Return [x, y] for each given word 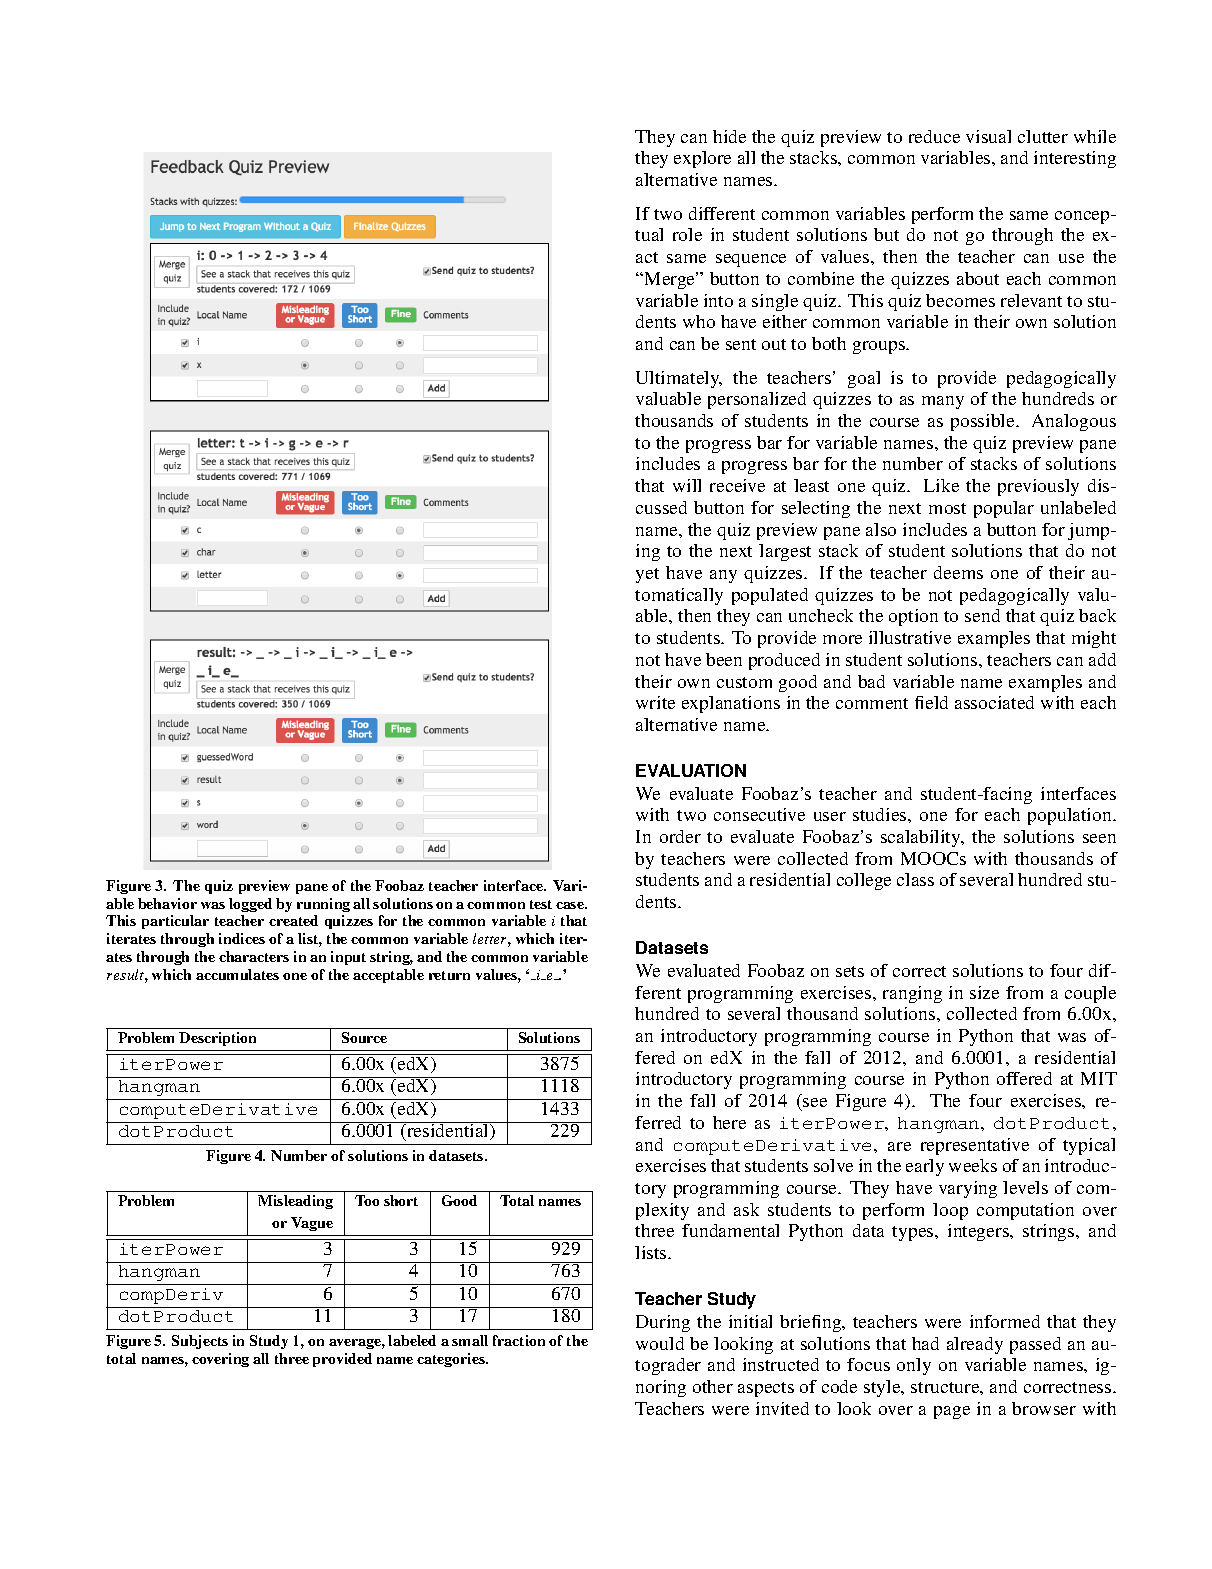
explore [702, 159]
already [975, 1345]
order [680, 836]
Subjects [200, 1342]
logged [250, 905]
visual [988, 136]
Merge [670, 280]
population [1071, 816]
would [660, 1343]
